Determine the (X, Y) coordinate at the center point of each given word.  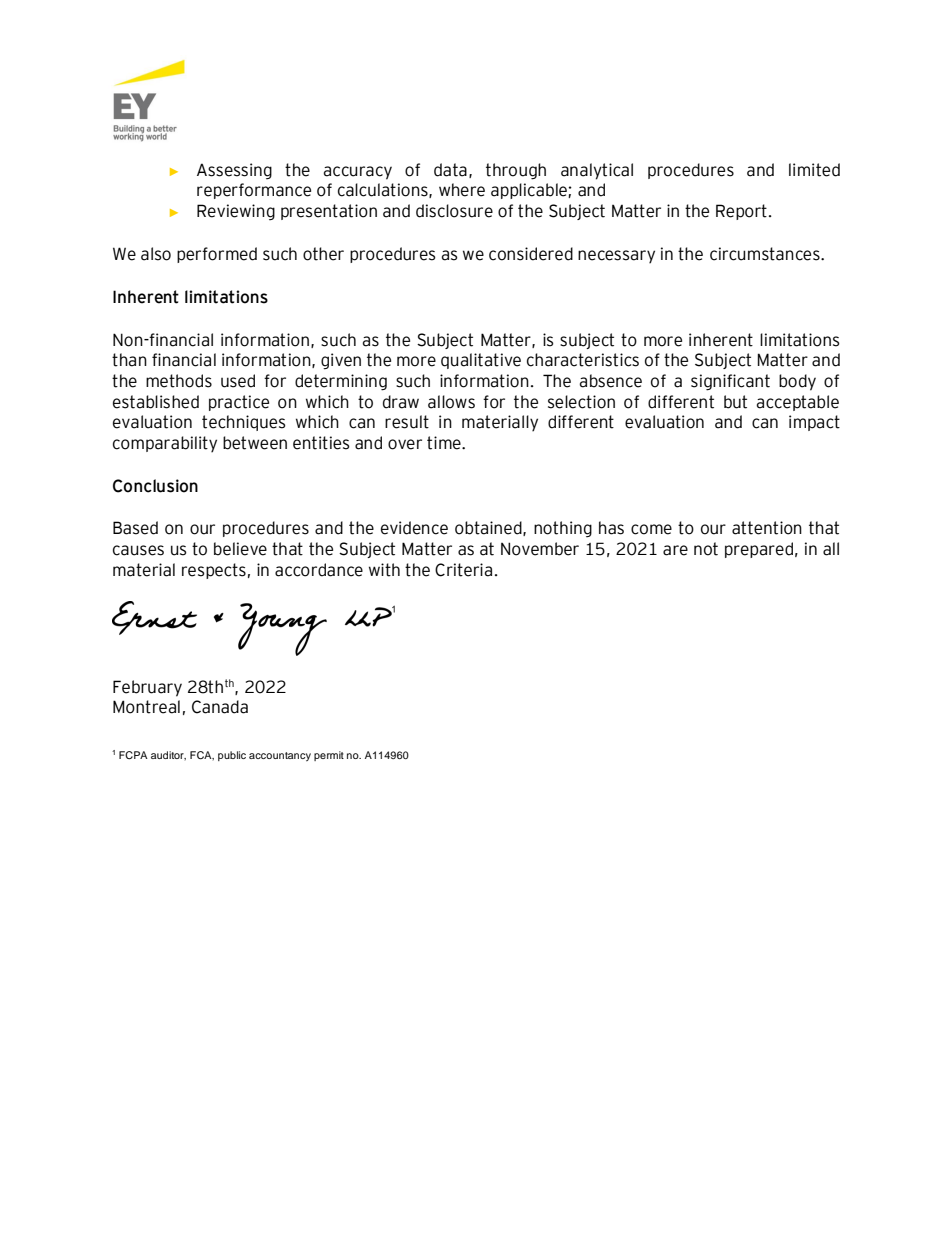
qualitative (481, 361)
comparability (165, 444)
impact (814, 423)
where (462, 190)
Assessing (234, 171)
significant (730, 382)
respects (214, 571)
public (232, 756)
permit (329, 756)
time (445, 443)
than (129, 360)
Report (741, 212)
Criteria (463, 570)
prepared (759, 550)
